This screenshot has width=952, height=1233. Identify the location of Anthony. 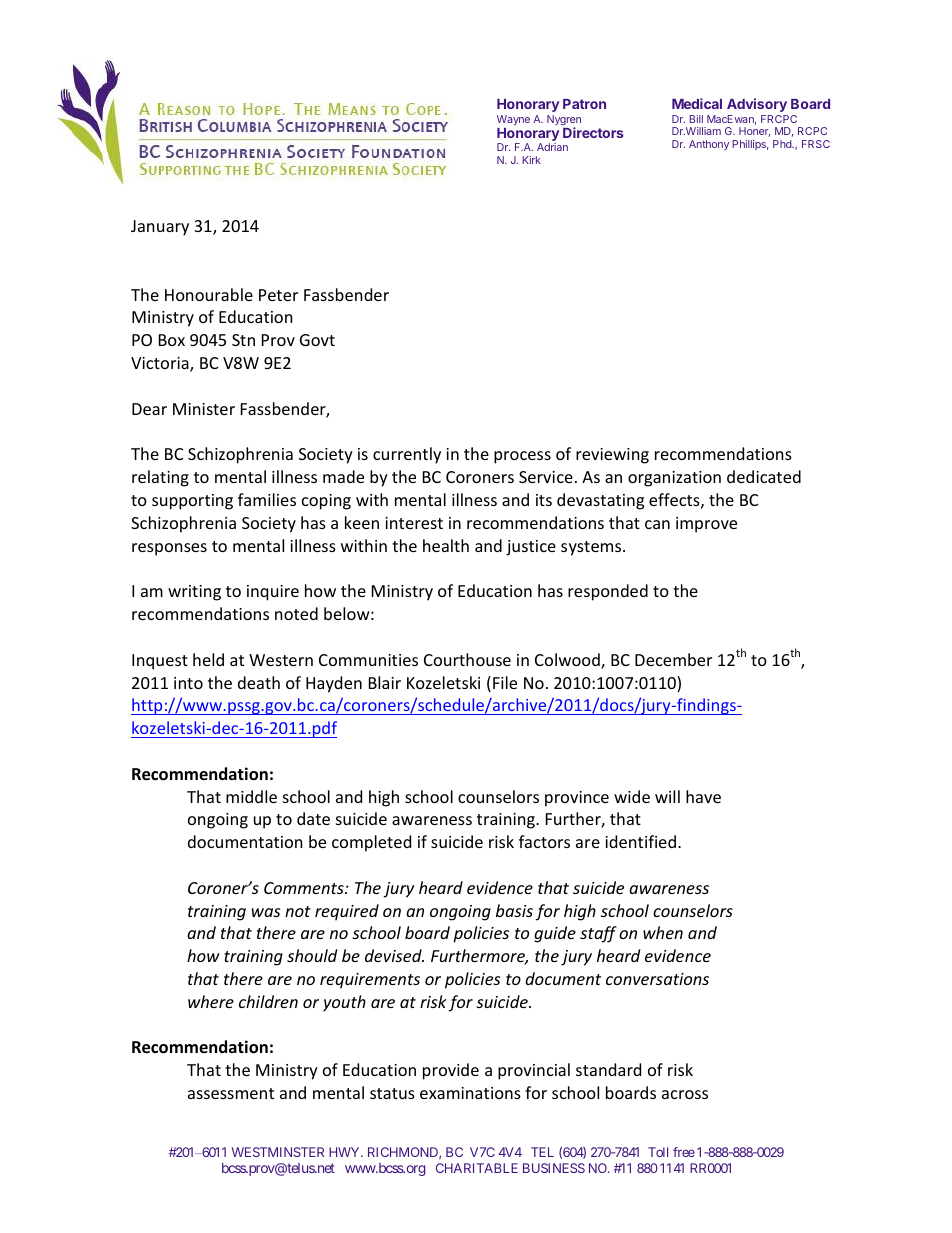
(709, 145).
